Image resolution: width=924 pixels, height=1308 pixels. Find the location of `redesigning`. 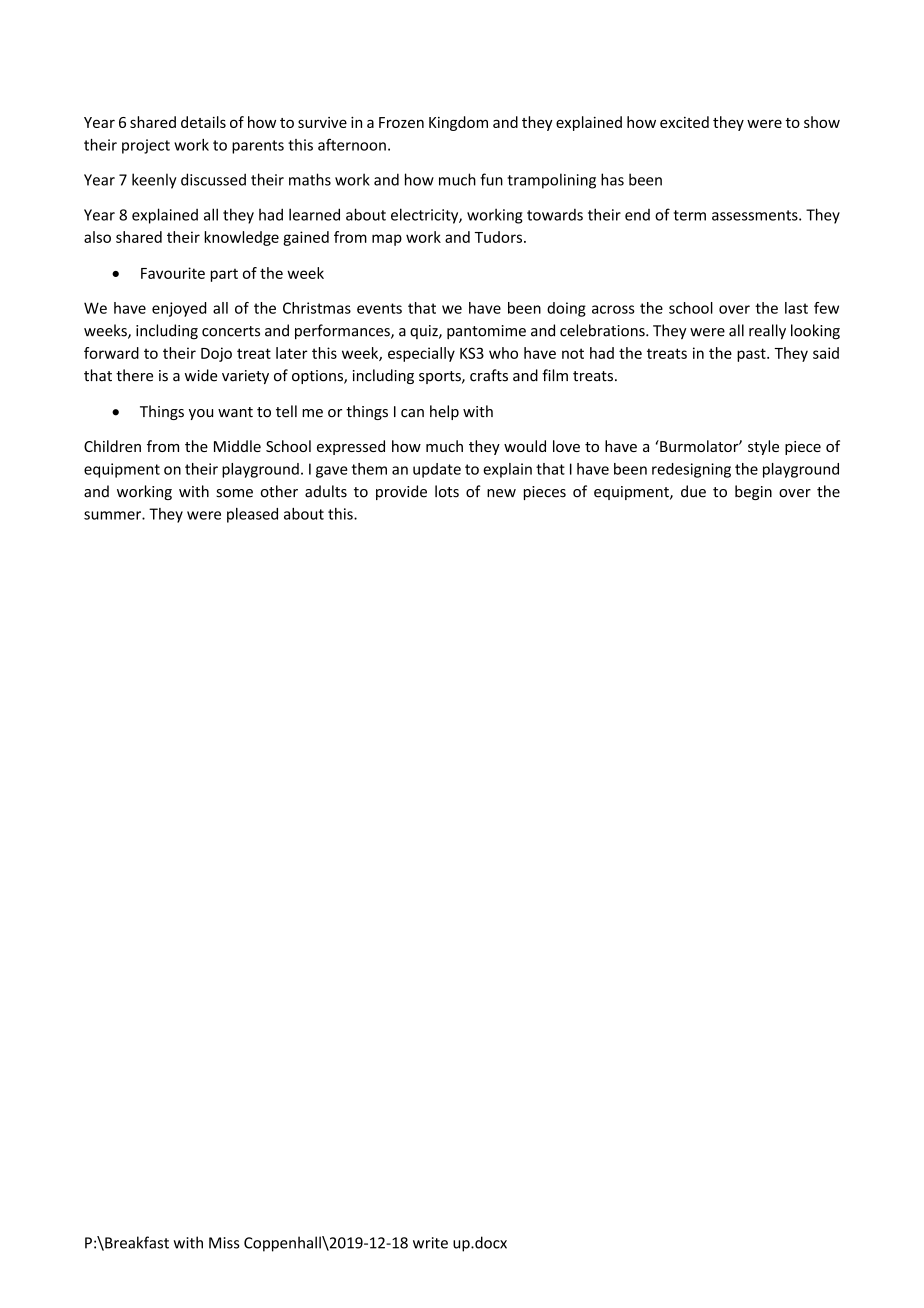

redesigning is located at coordinates (691, 470).
